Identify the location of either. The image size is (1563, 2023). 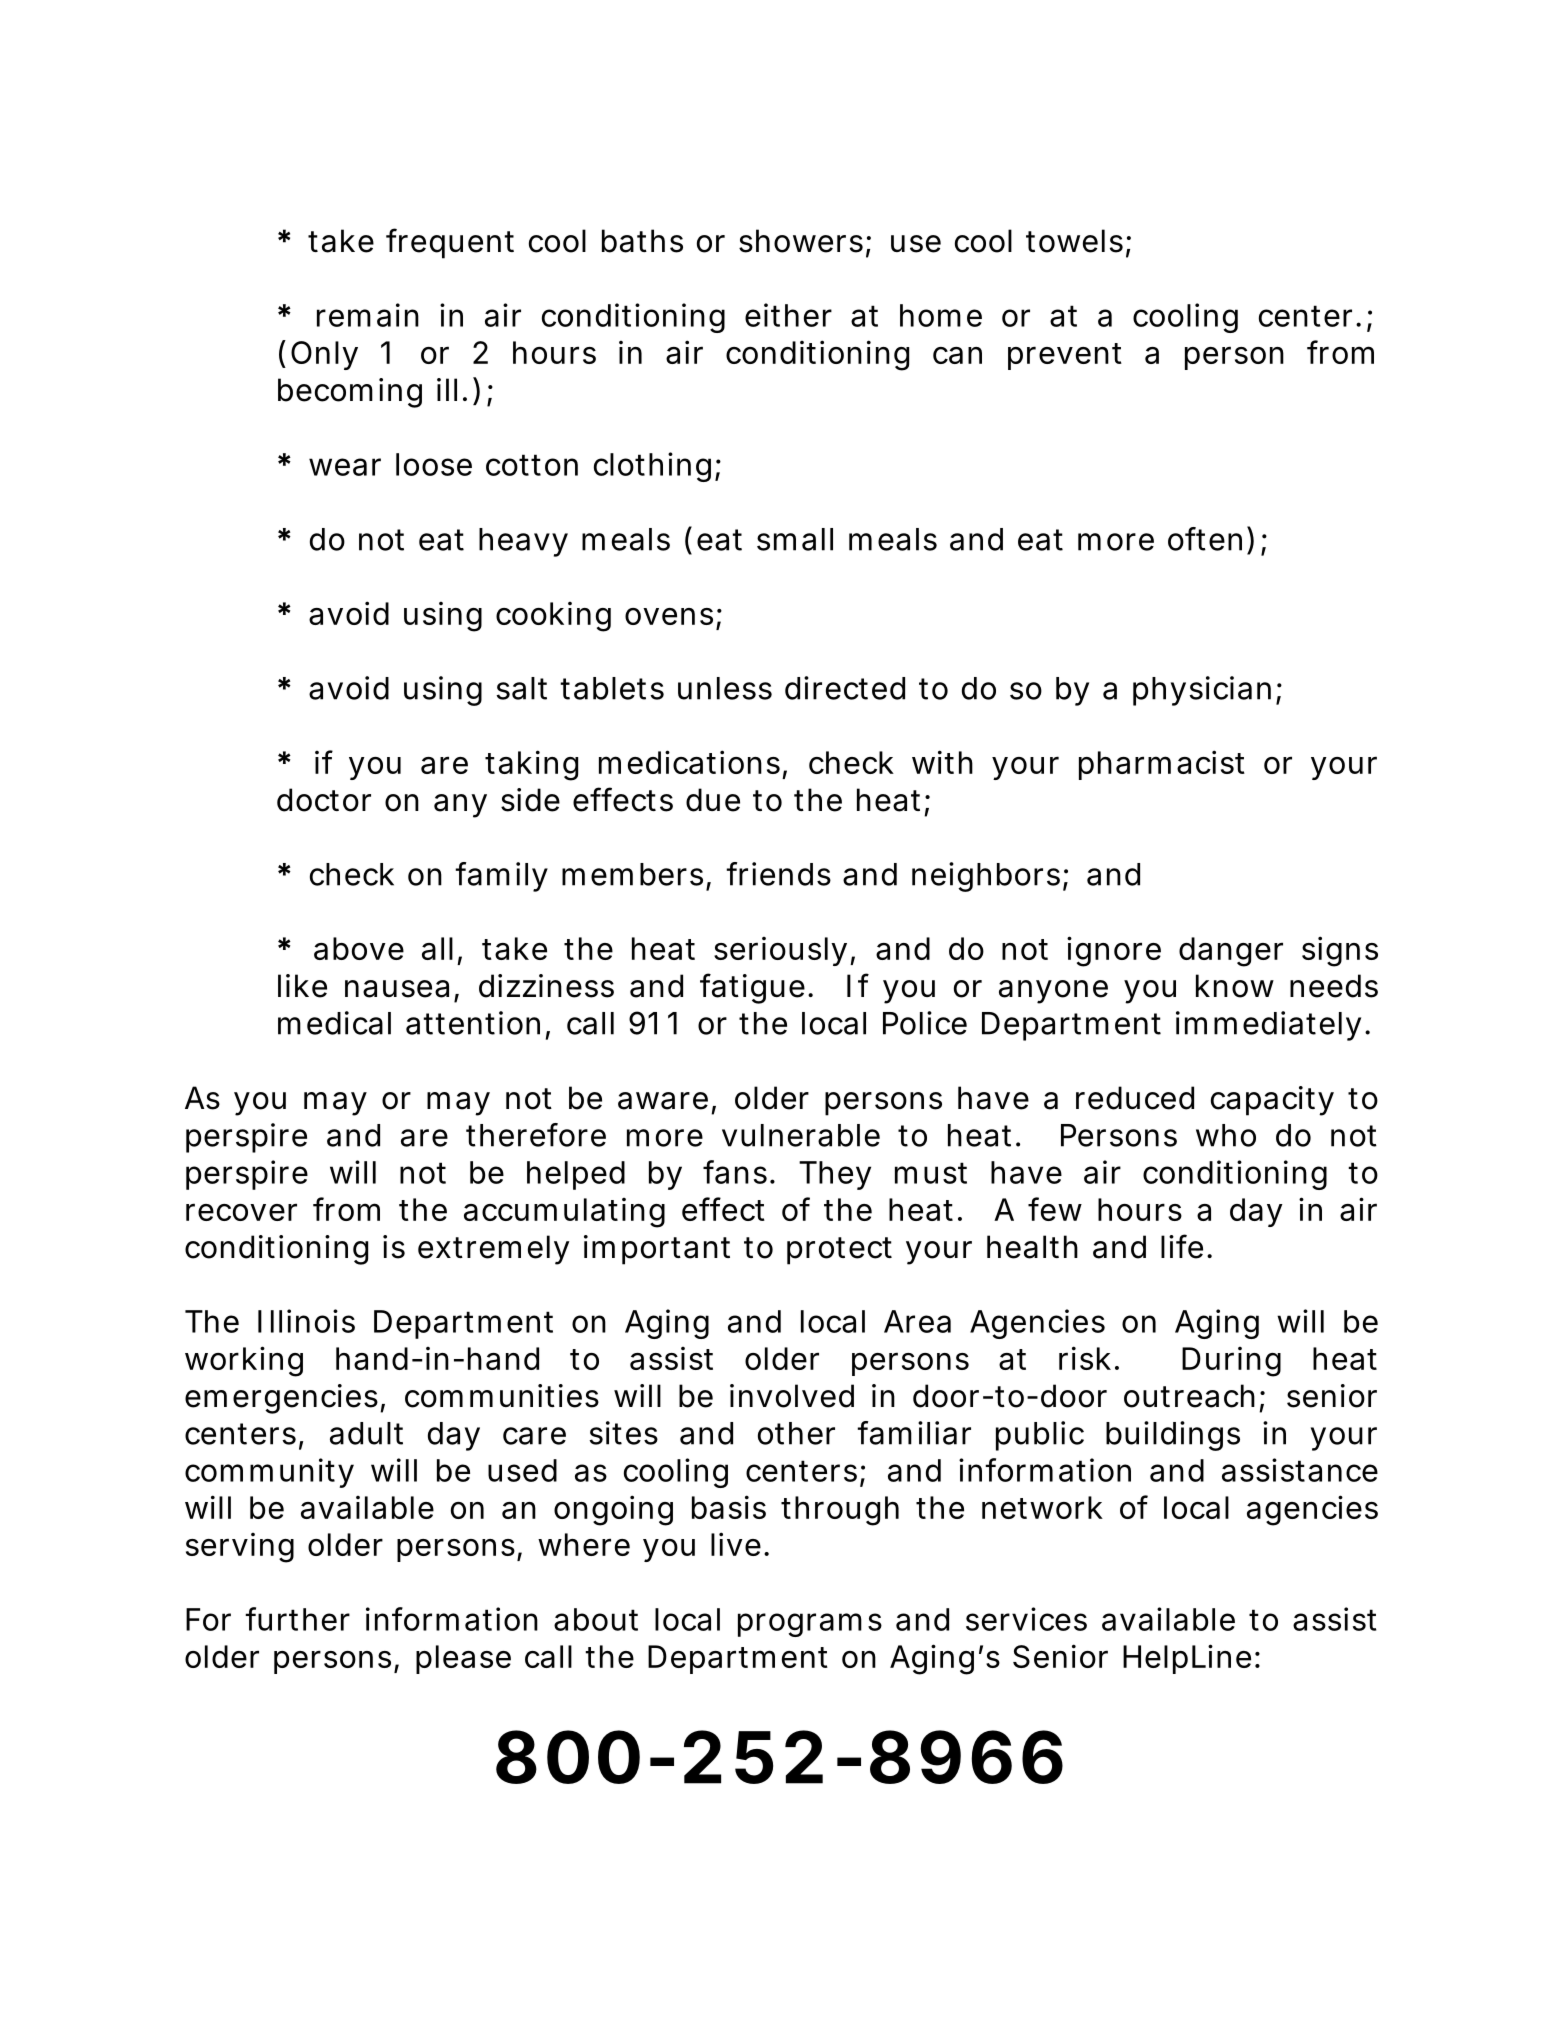
(788, 315).
